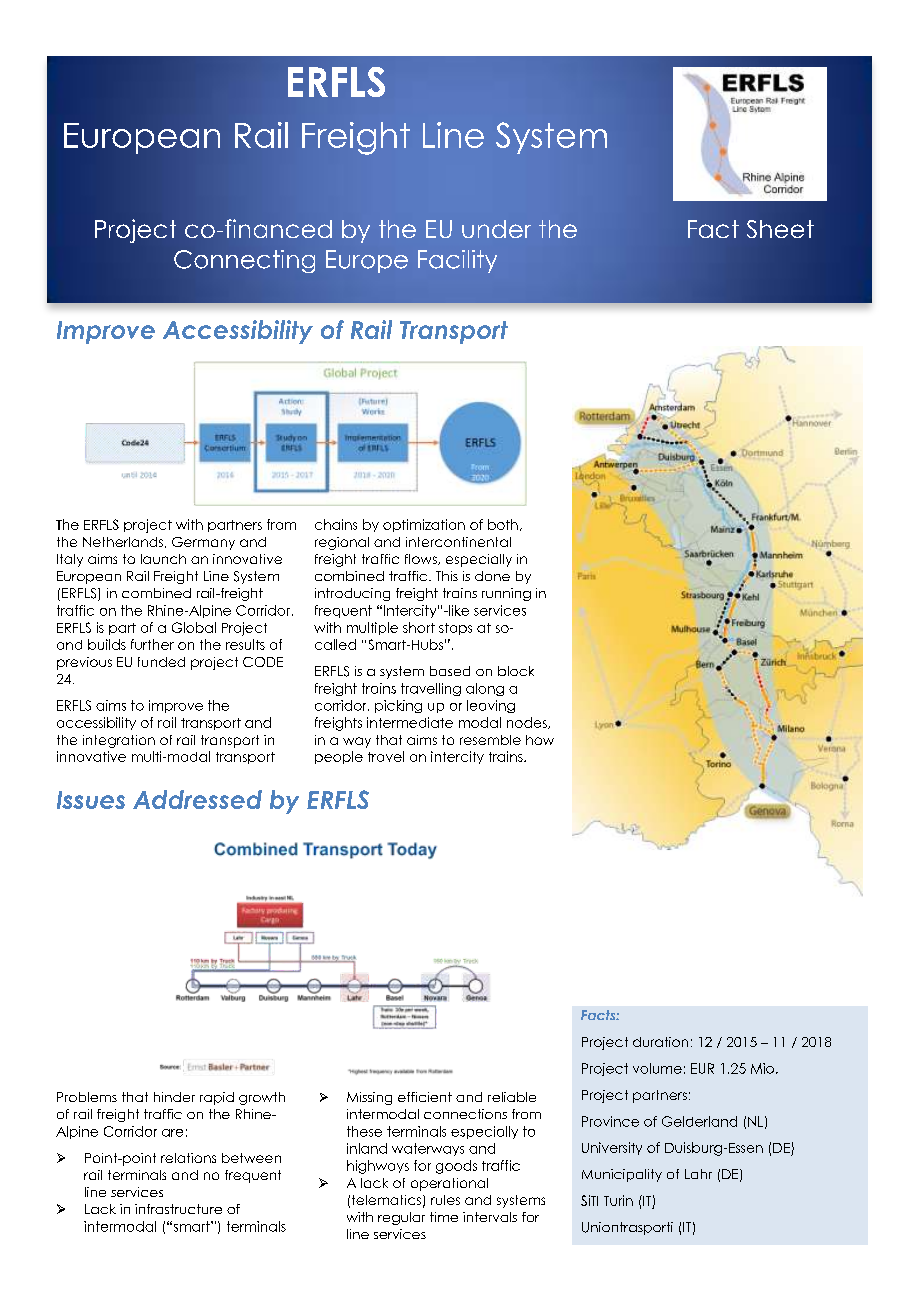 This document has width=924, height=1308. Describe the element at coordinates (119, 741) in the document. I see `integration` at that location.
